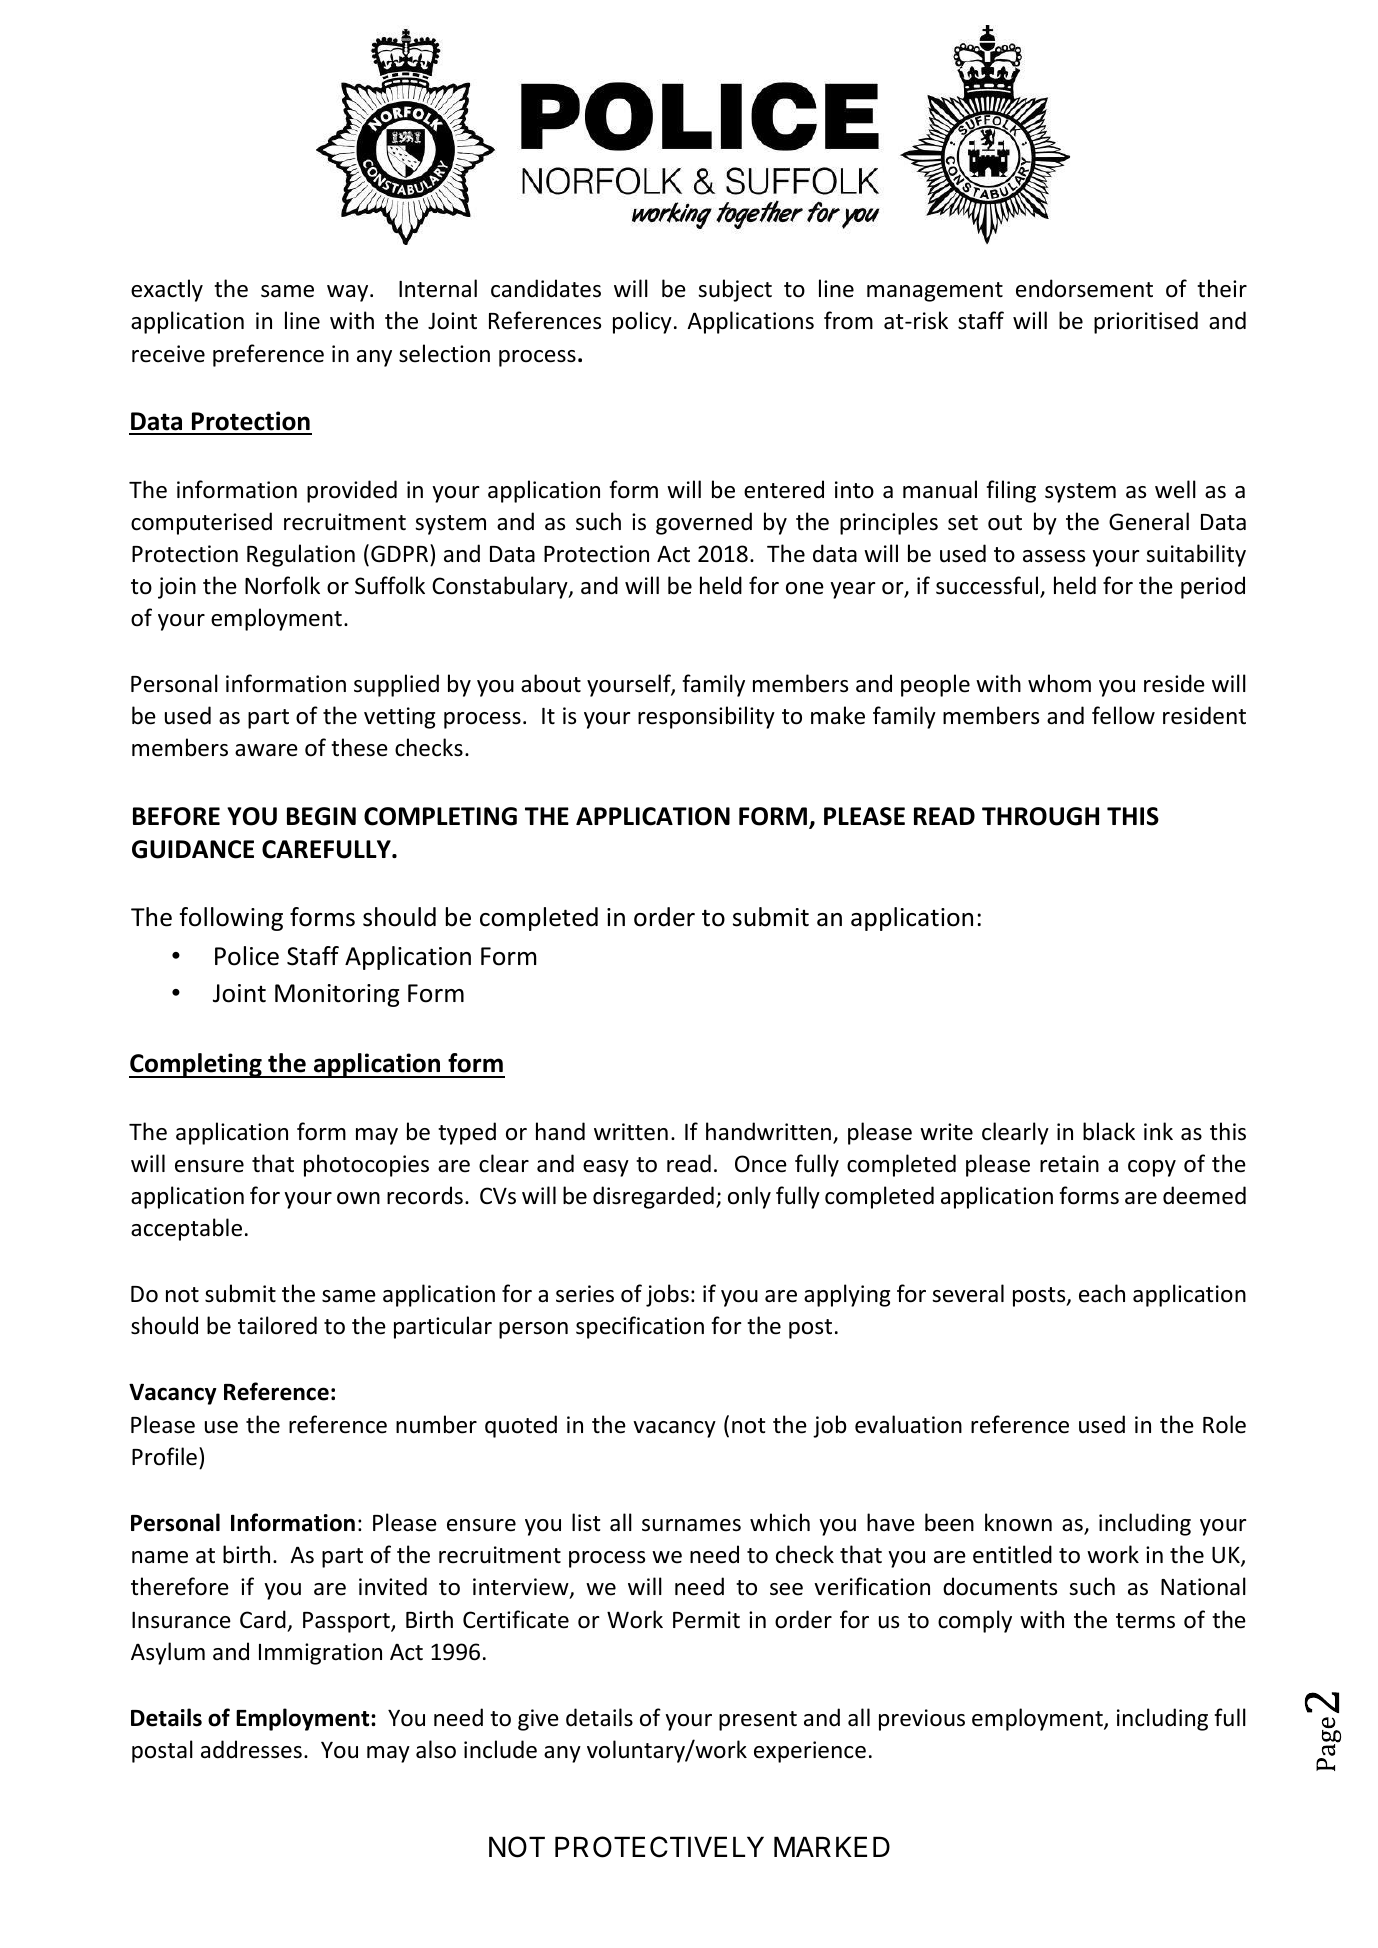 This page has height=1948, width=1378. I want to click on way, so click(349, 293).
